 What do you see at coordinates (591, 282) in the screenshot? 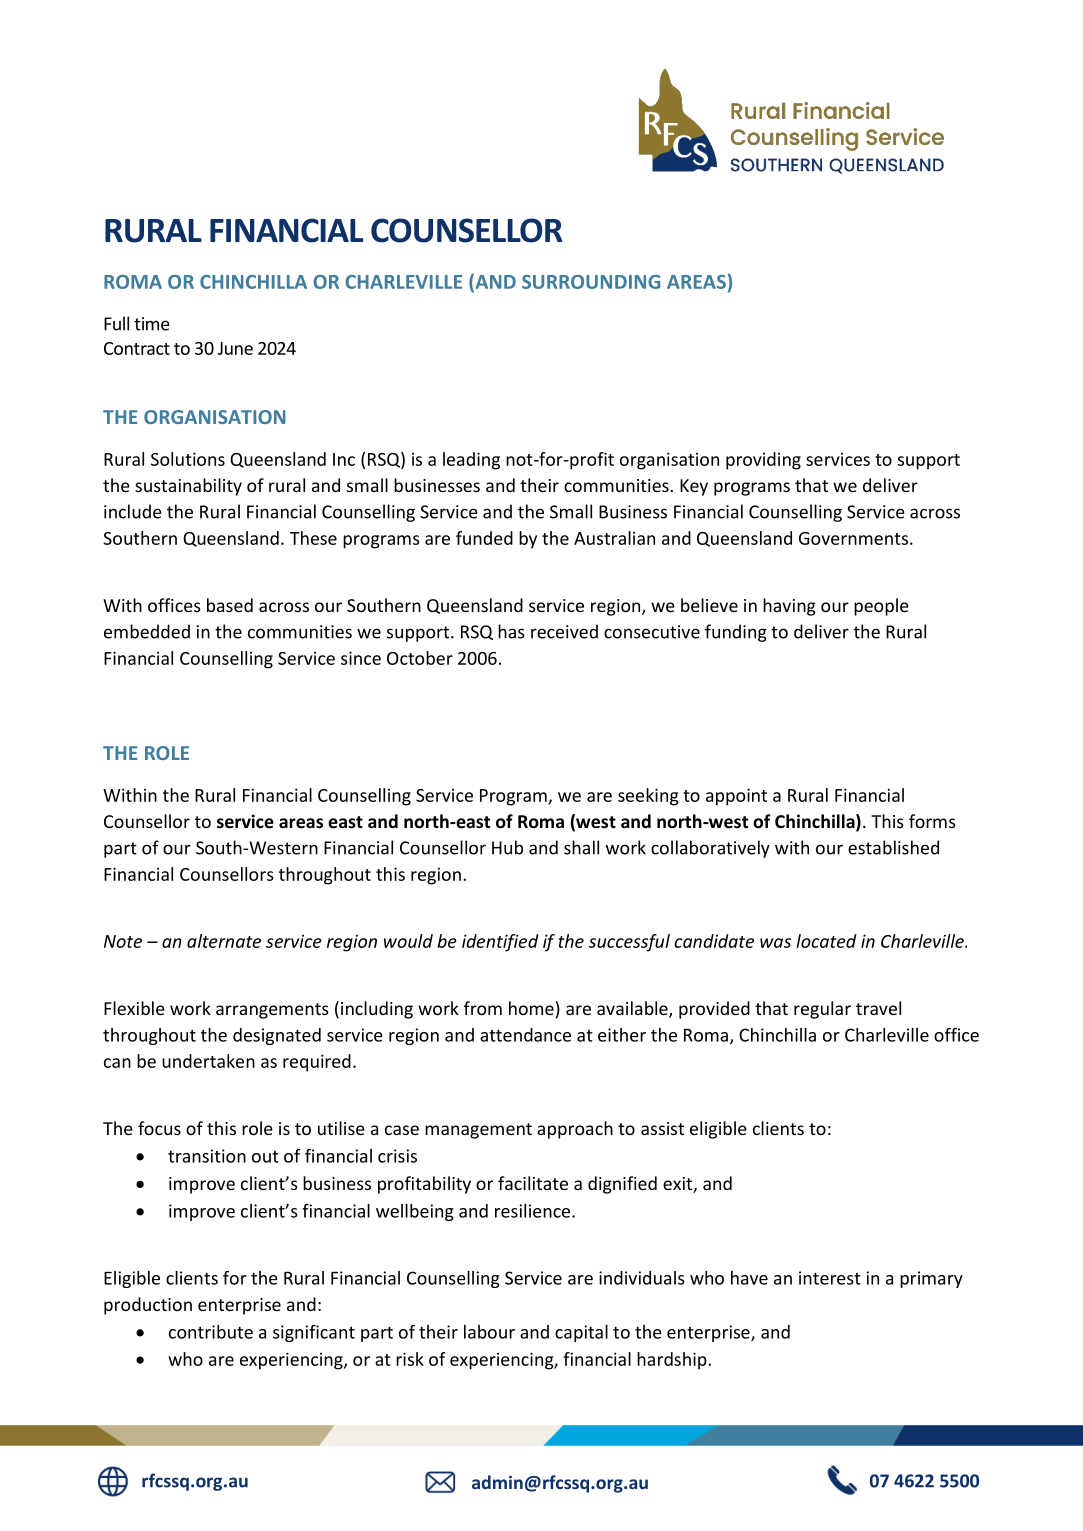
I see `SURROUNDING` at bounding box center [591, 282].
